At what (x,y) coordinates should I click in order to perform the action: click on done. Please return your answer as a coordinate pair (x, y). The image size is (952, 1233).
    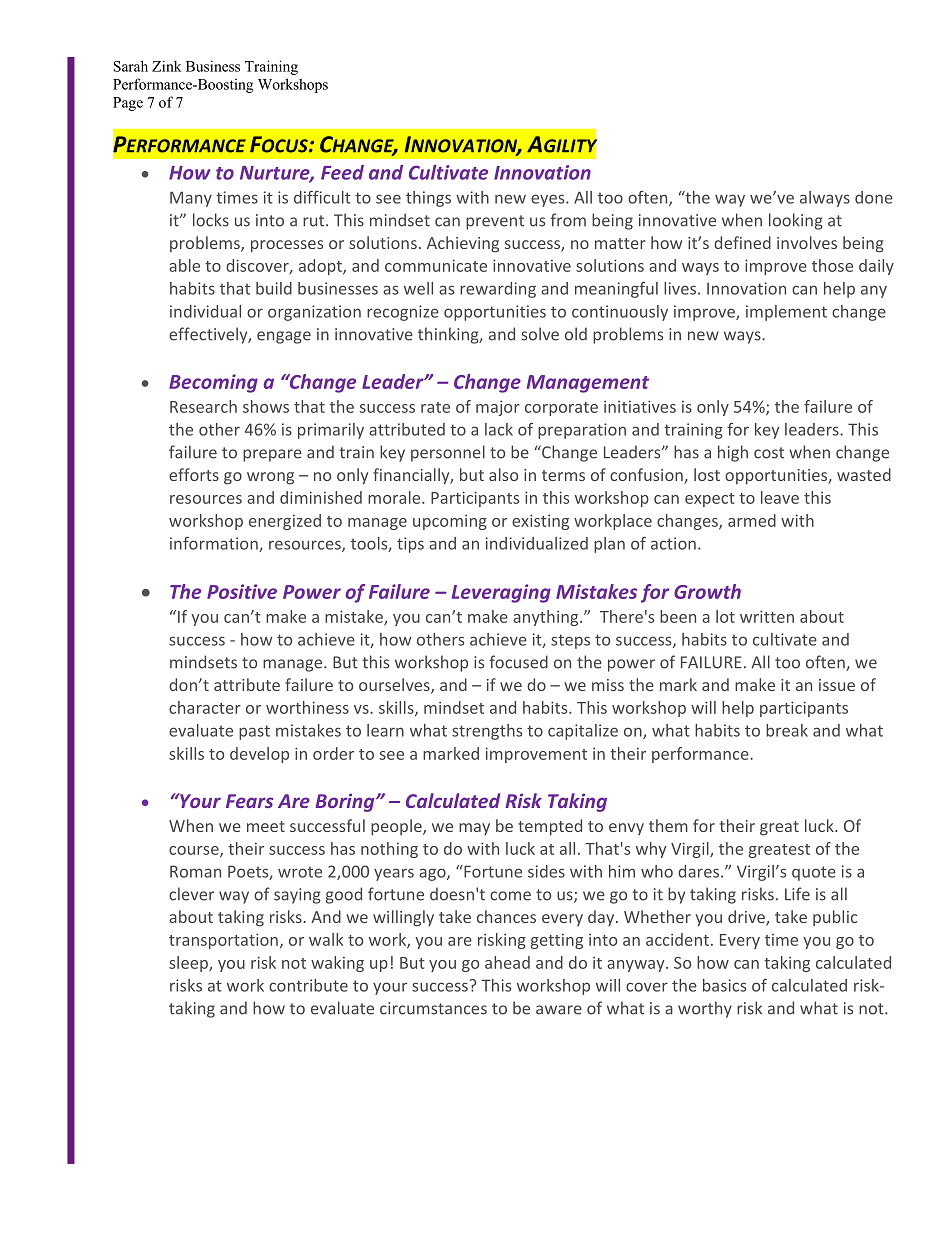
    Looking at the image, I should click on (874, 197).
